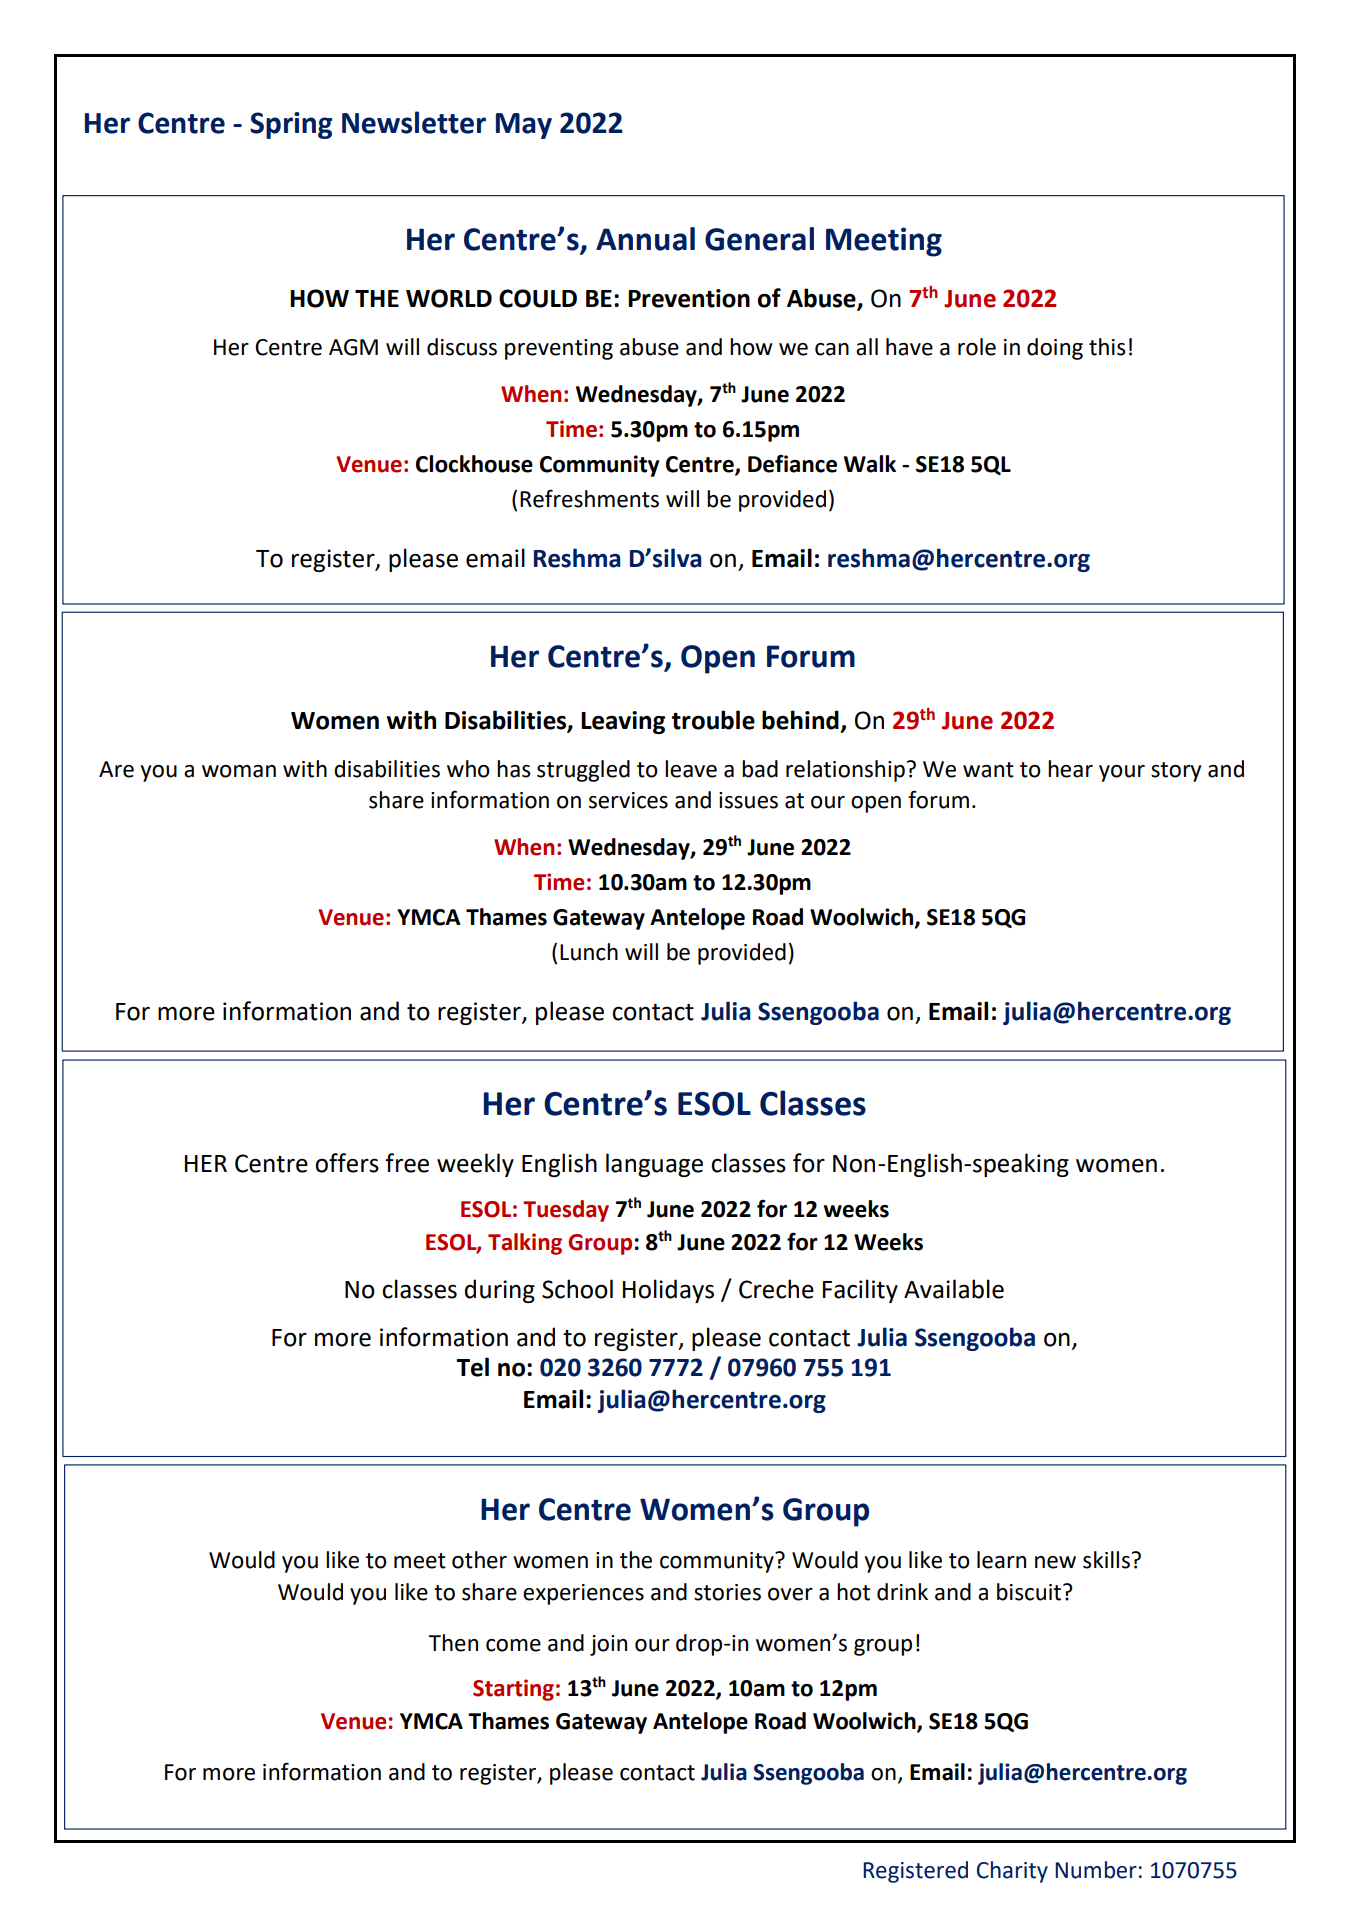  Describe the element at coordinates (239, 771) in the image. I see `woman` at that location.
